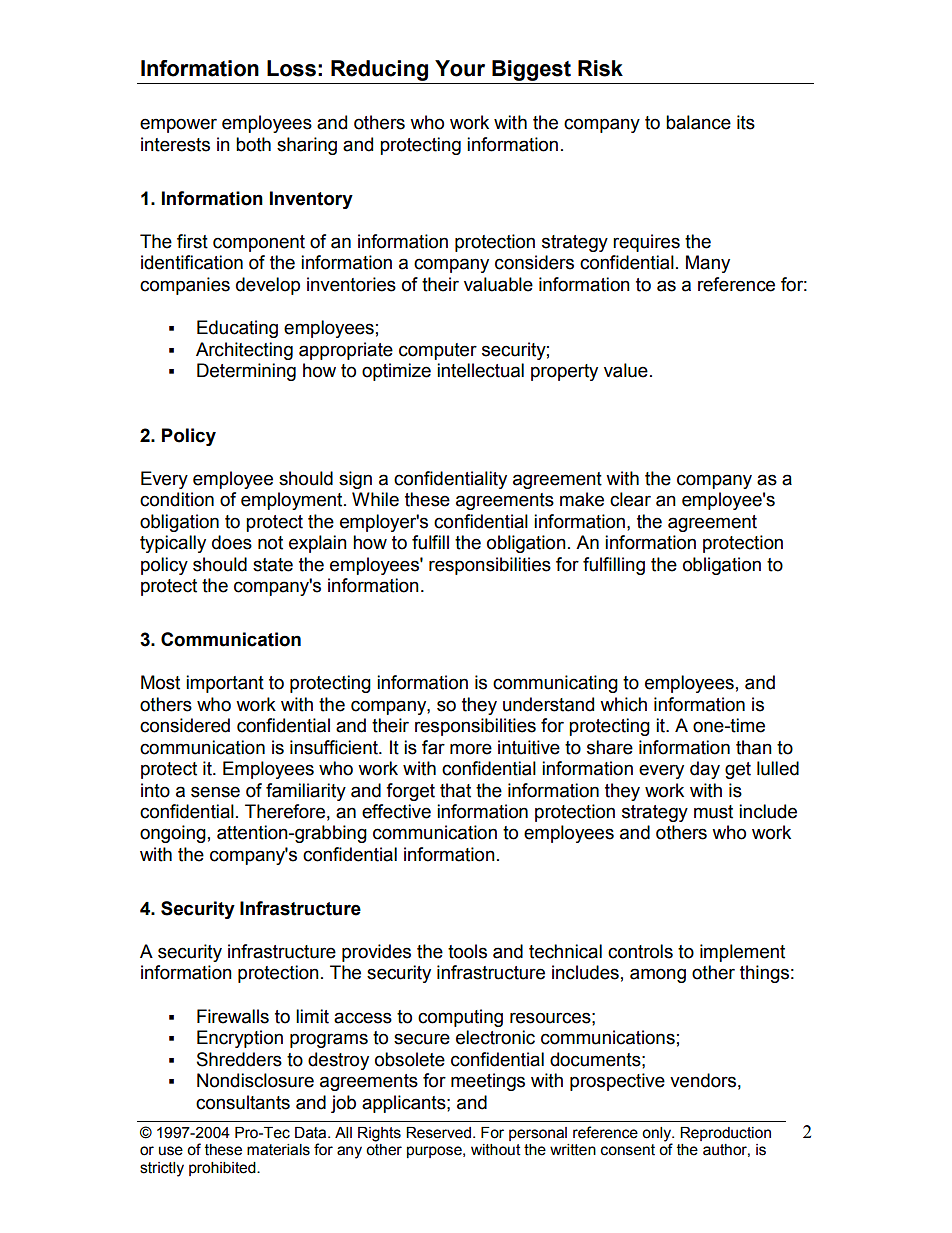 This screenshot has height=1233, width=952. I want to click on both, so click(253, 144).
